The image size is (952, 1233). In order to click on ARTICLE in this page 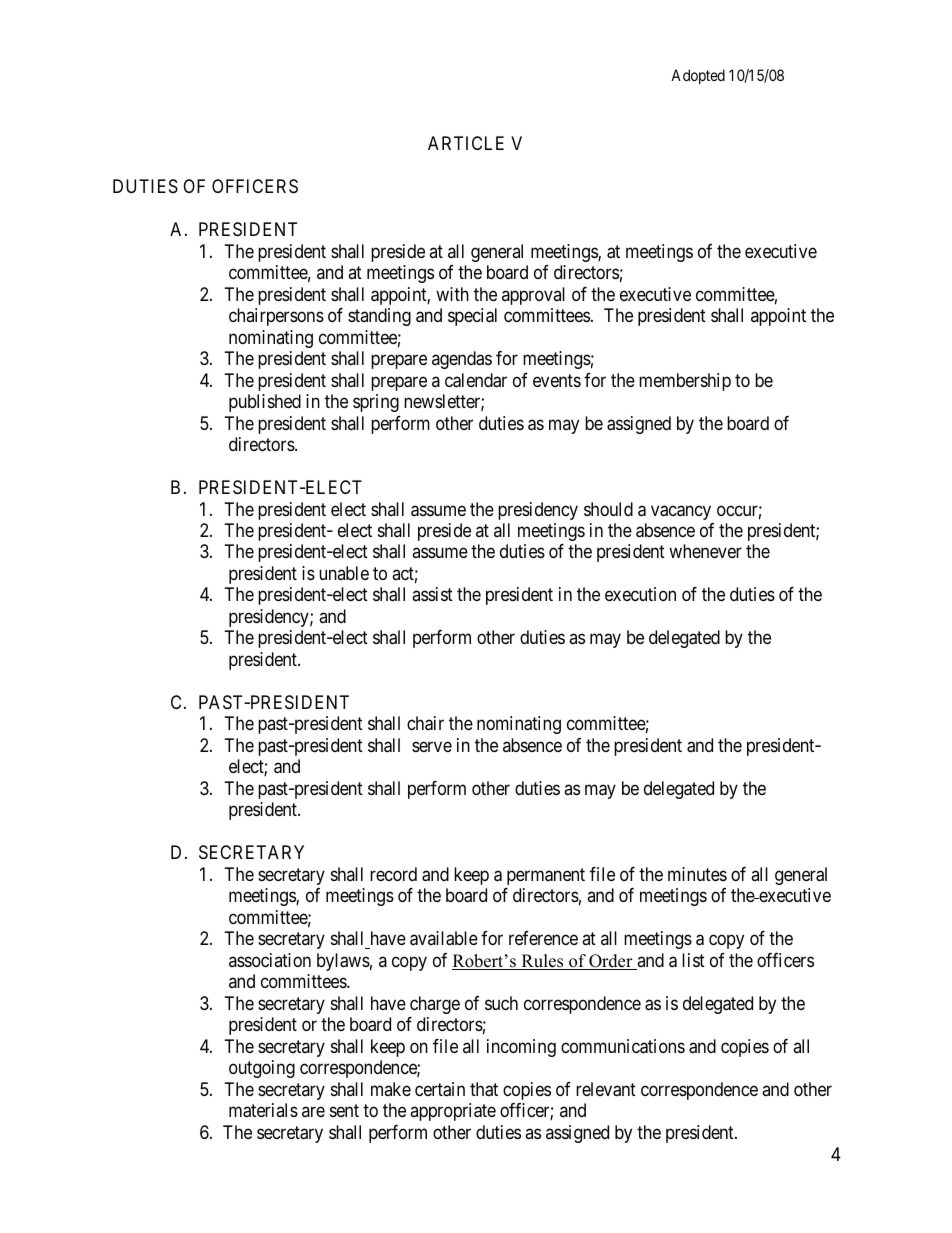, I will do `click(466, 143)`.
